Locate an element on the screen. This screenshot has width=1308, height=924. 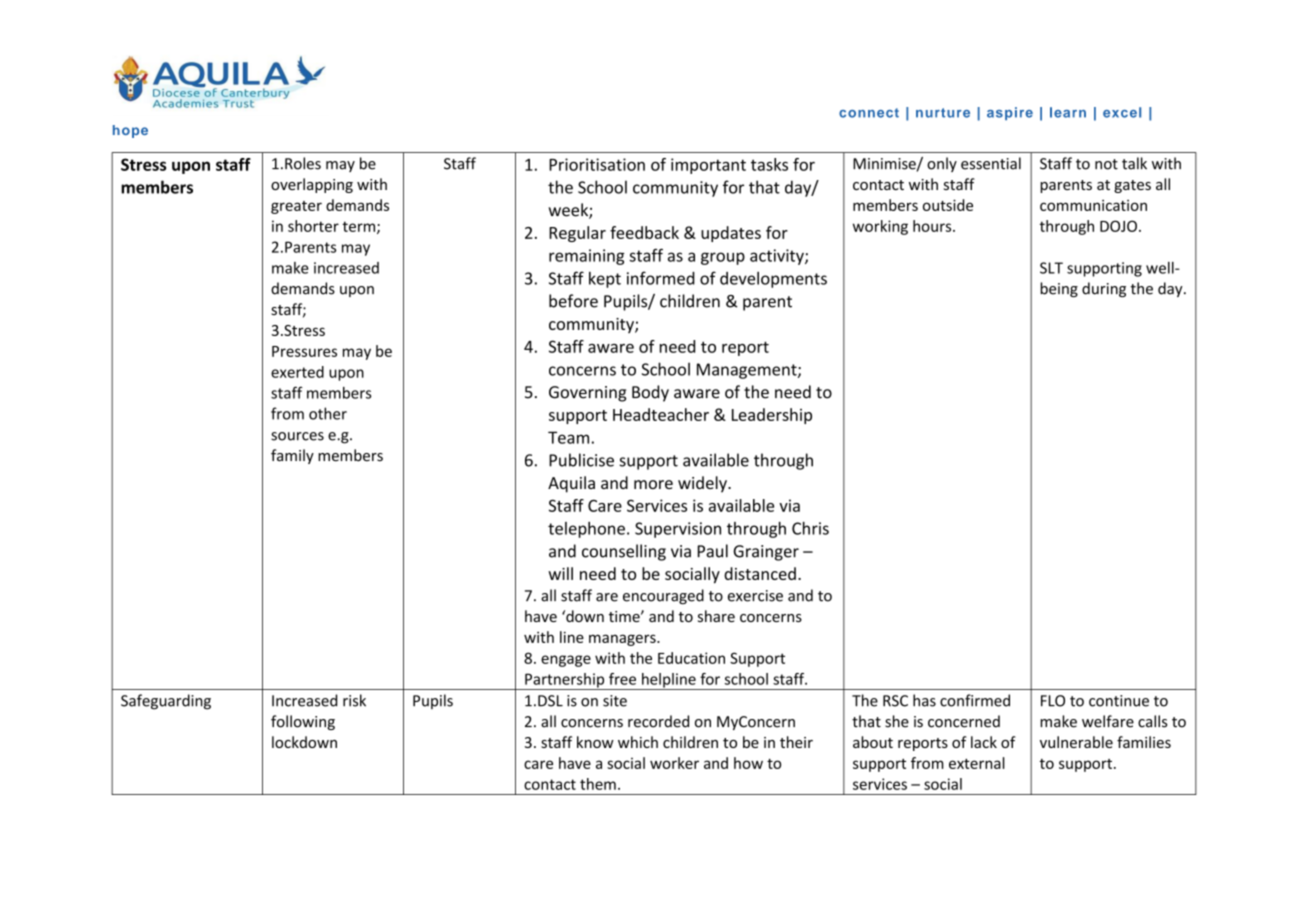
informed is located at coordinates (661, 278).
